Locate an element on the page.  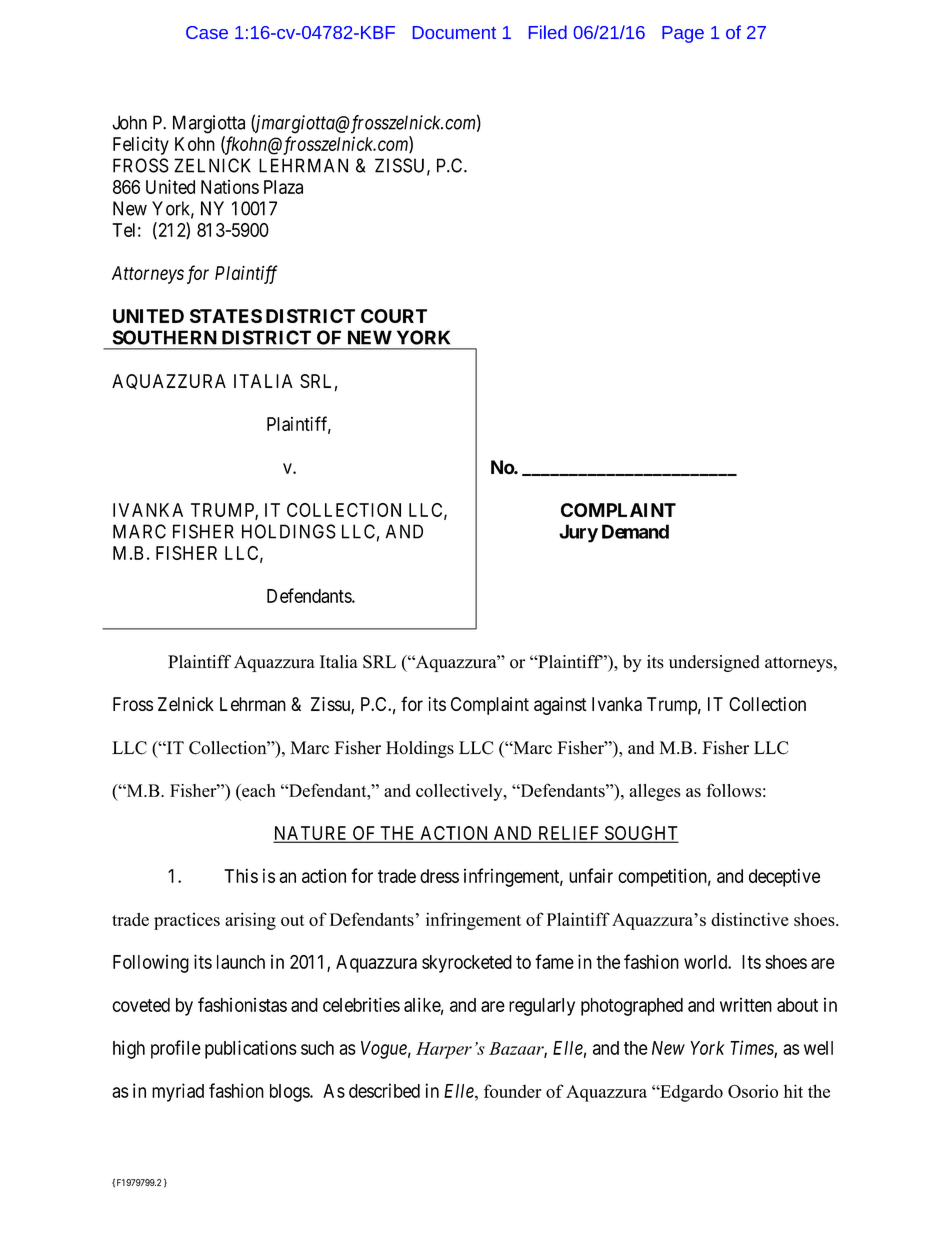
Document is located at coordinates (454, 32).
